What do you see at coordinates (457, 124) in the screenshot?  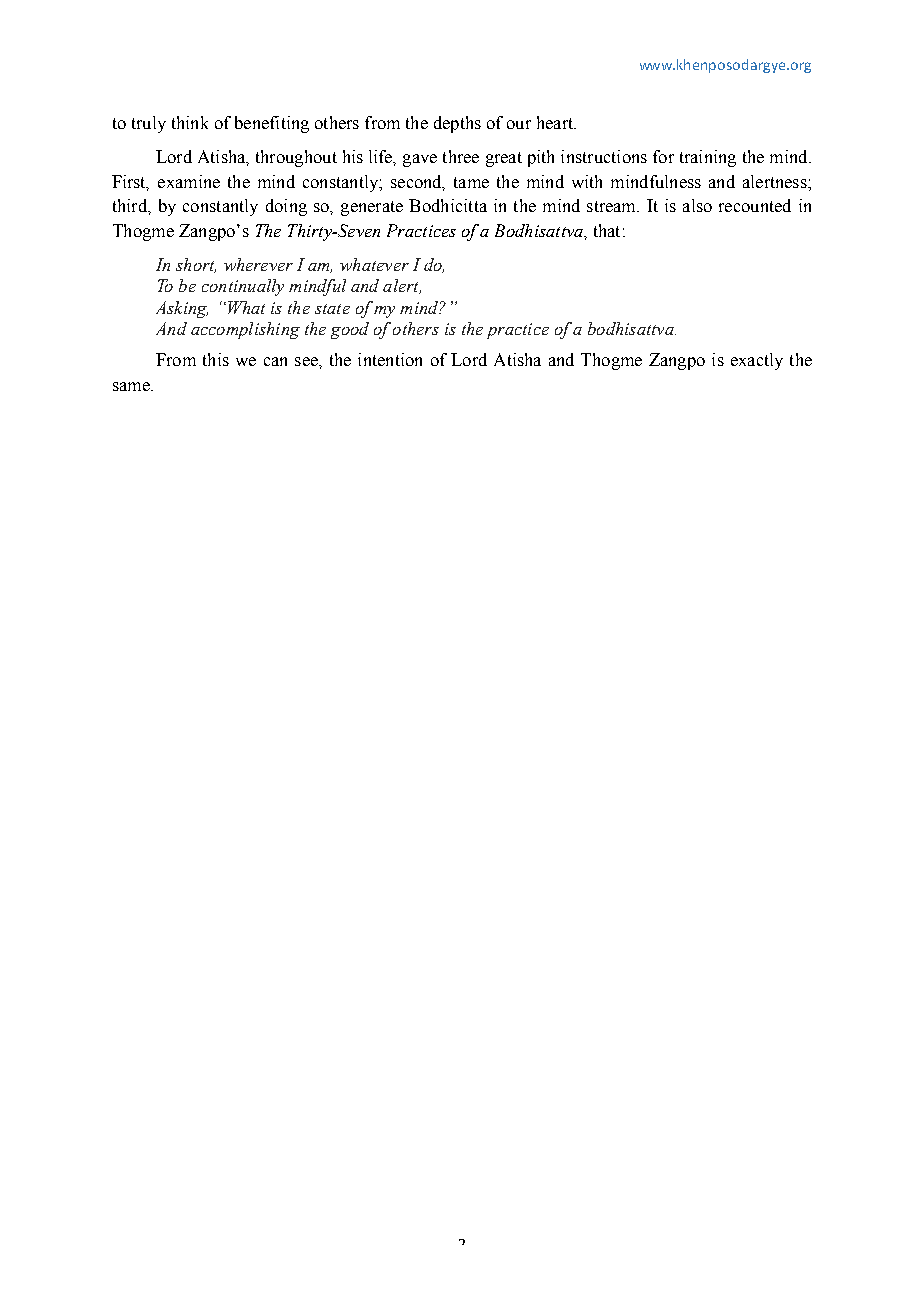 I see `depths` at bounding box center [457, 124].
